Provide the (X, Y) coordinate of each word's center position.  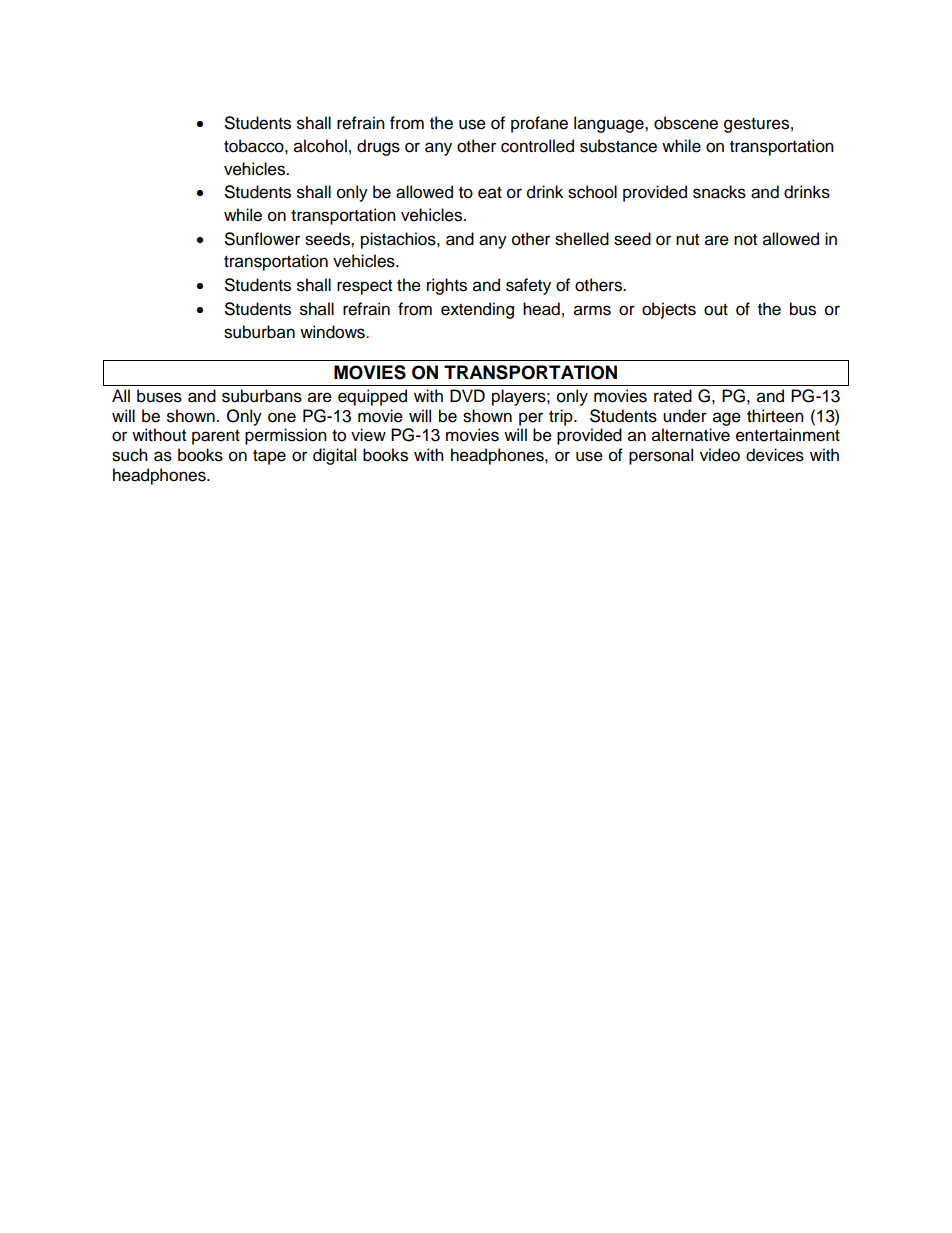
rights (447, 286)
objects (669, 310)
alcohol (320, 146)
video (720, 455)
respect (364, 287)
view (368, 435)
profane (539, 124)
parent (216, 437)
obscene (686, 123)
